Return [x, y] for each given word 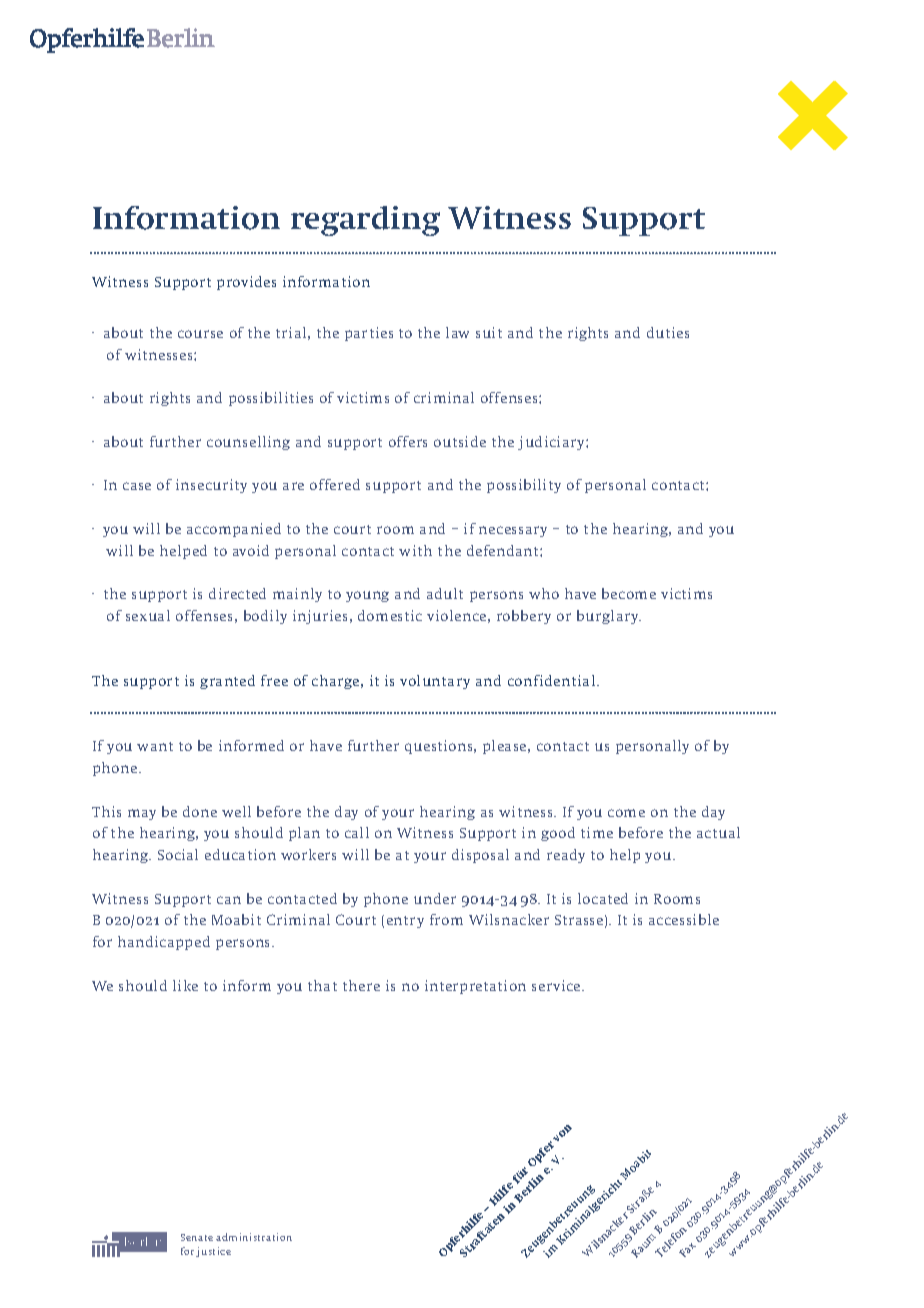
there [361, 985]
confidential [553, 680]
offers [408, 441]
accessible [684, 919]
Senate [197, 1237]
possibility [524, 486]
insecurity [211, 486]
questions [440, 747]
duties [668, 332]
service [557, 985]
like [185, 985]
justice [213, 1252]
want [155, 746]
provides [246, 283]
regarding [365, 221]
